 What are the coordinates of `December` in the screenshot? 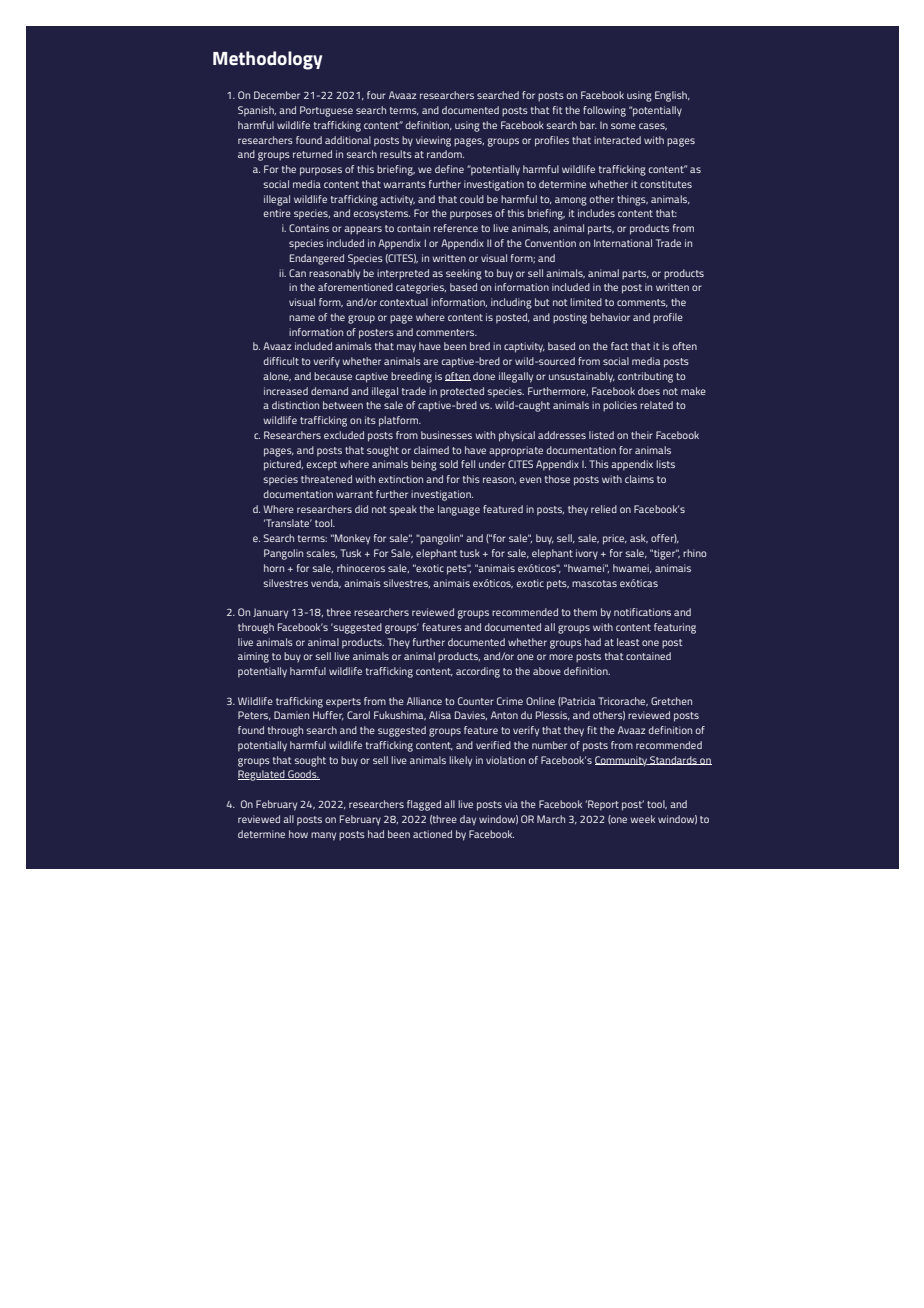 It's located at (277, 95).
